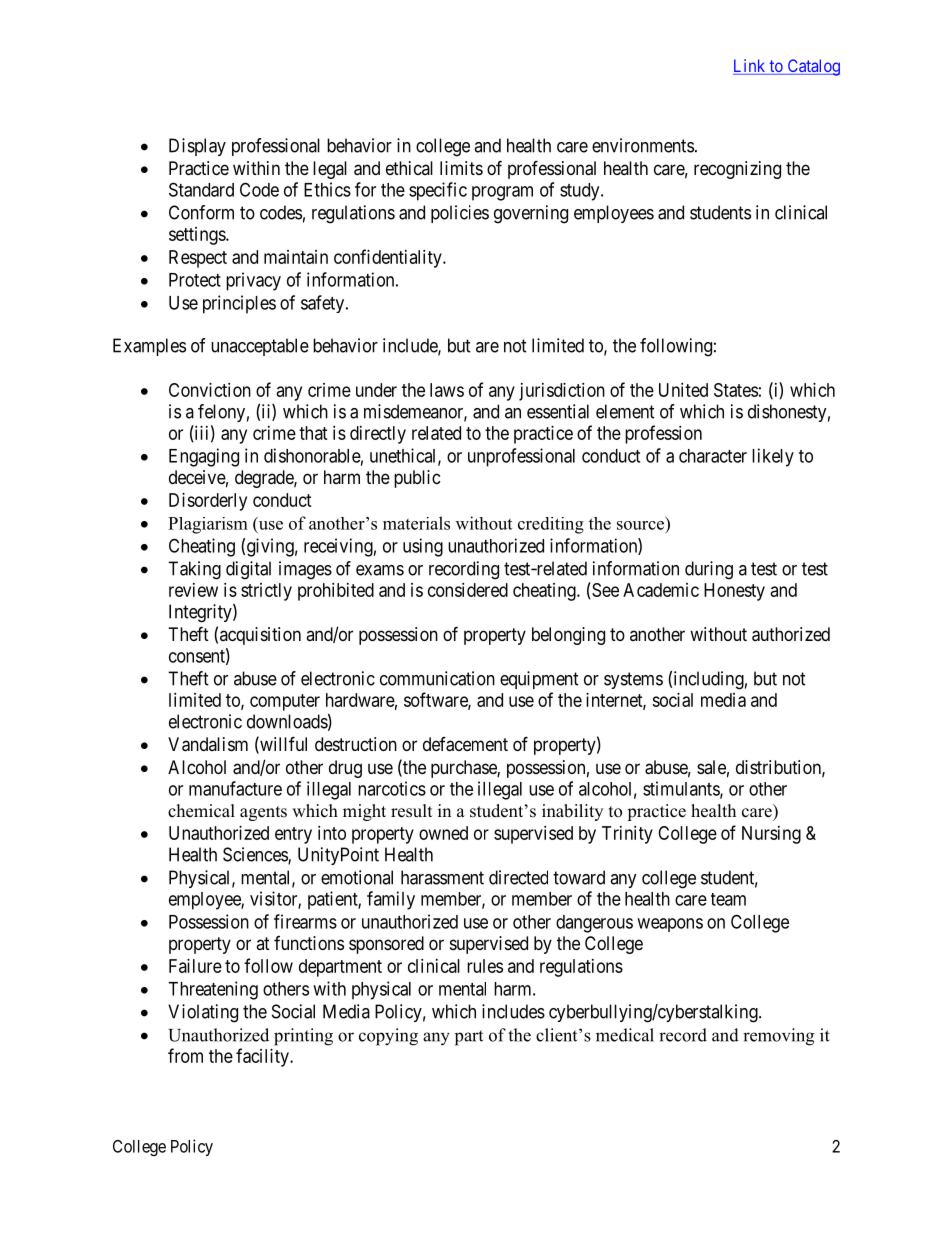  Describe the element at coordinates (465, 744) in the image. I see `defacement` at that location.
